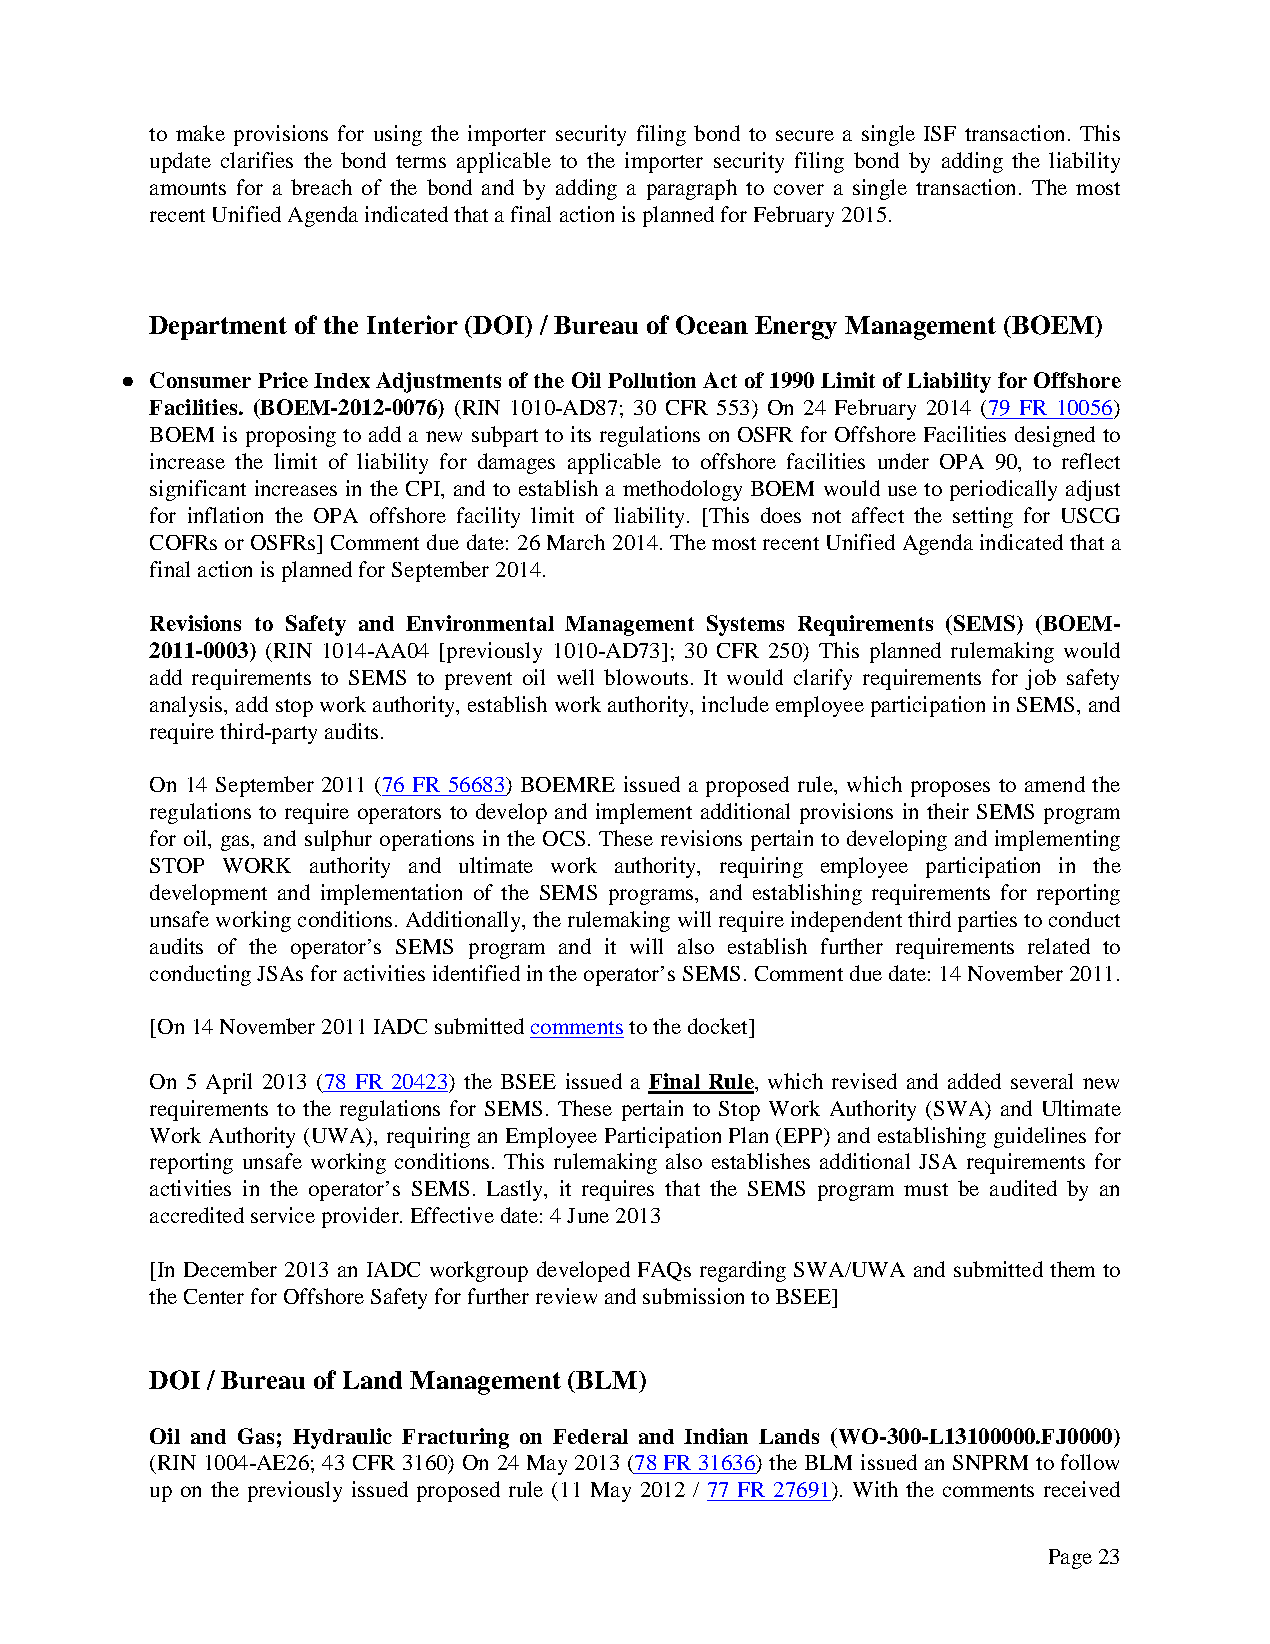 Image resolution: width=1270 pixels, height=1644 pixels. Describe the element at coordinates (338, 840) in the page. I see `sulphur` at that location.
